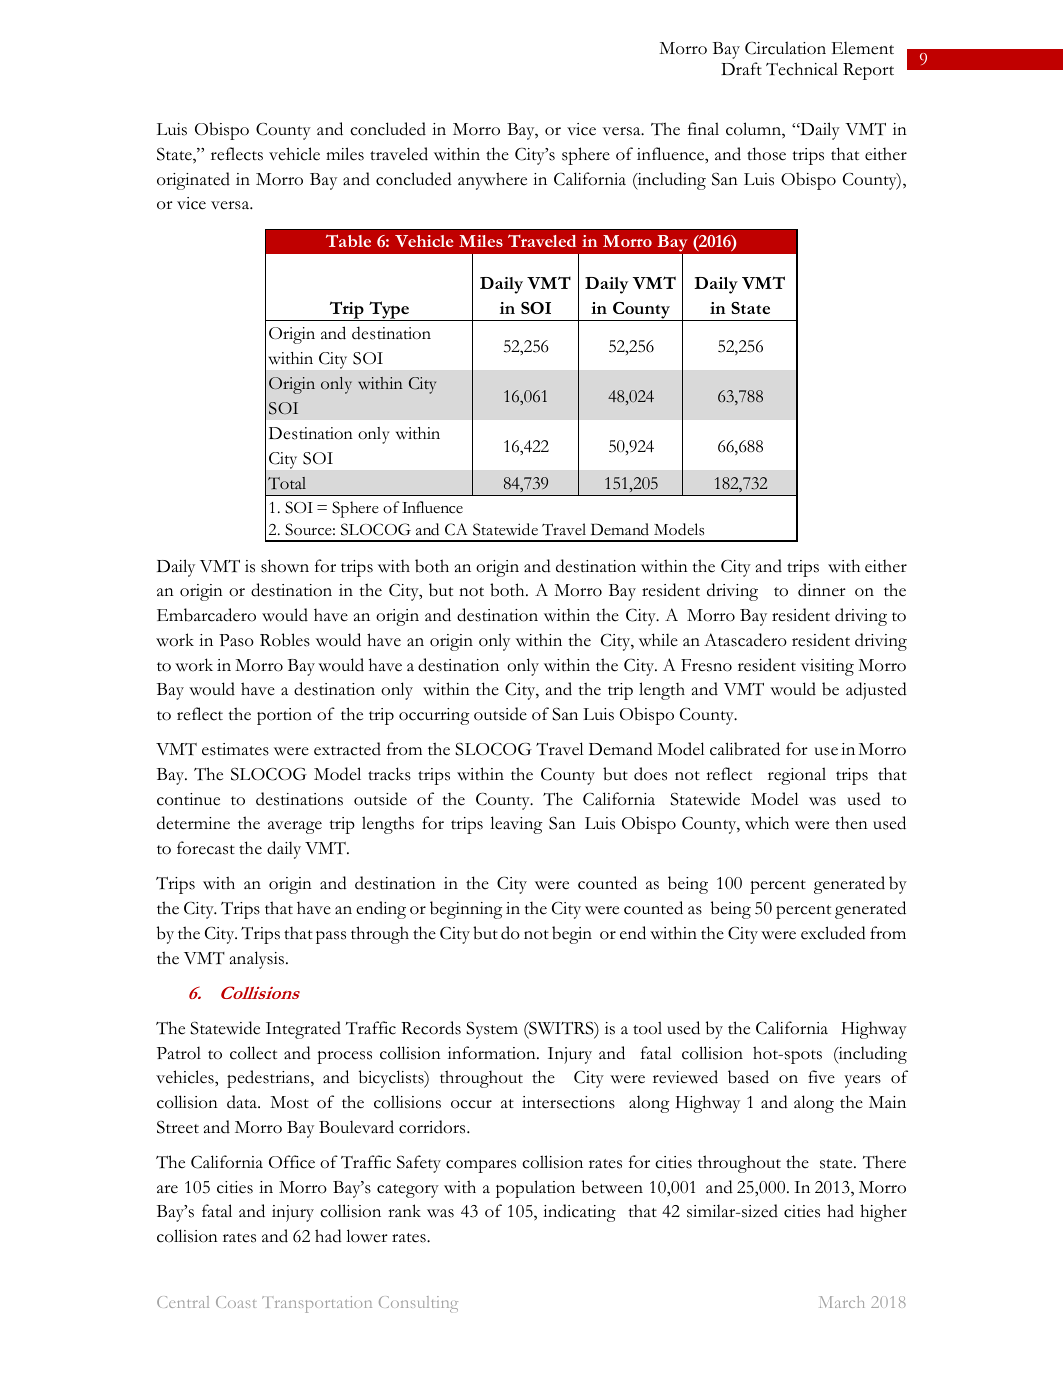 The height and width of the screenshot is (1376, 1063). I want to click on Robles, so click(285, 640).
